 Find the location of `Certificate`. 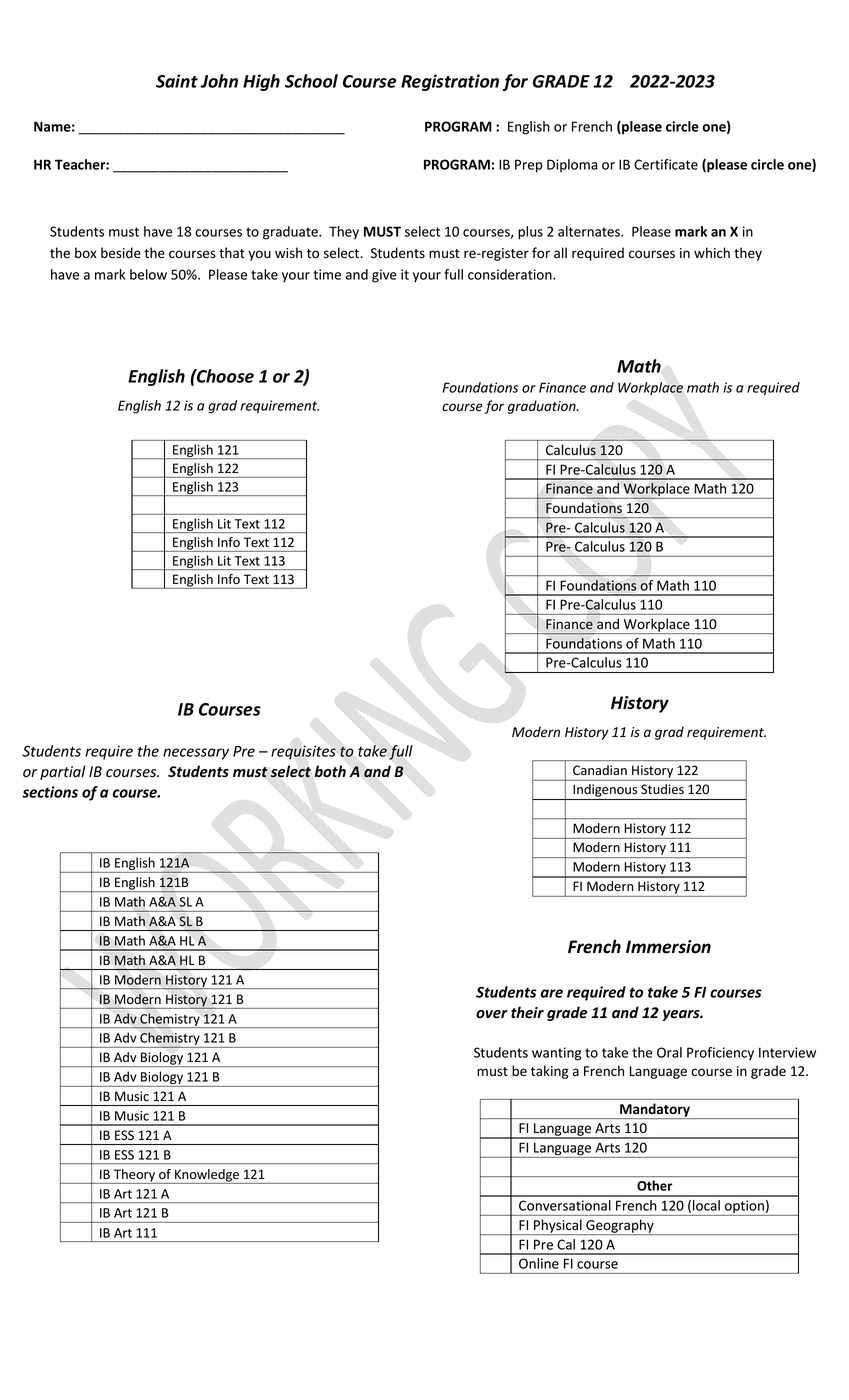

Certificate is located at coordinates (666, 164).
